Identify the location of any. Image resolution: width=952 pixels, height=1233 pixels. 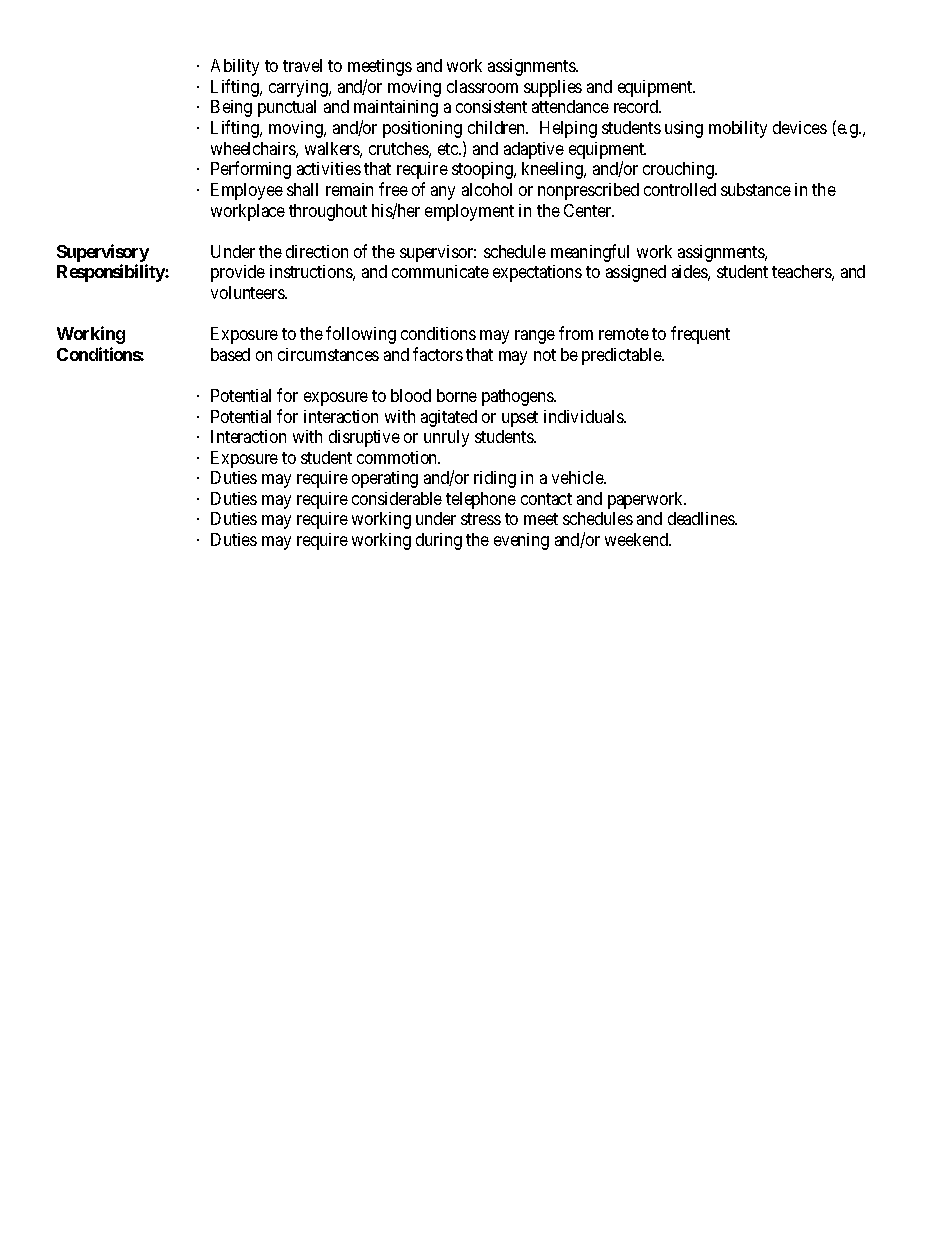
(443, 193).
